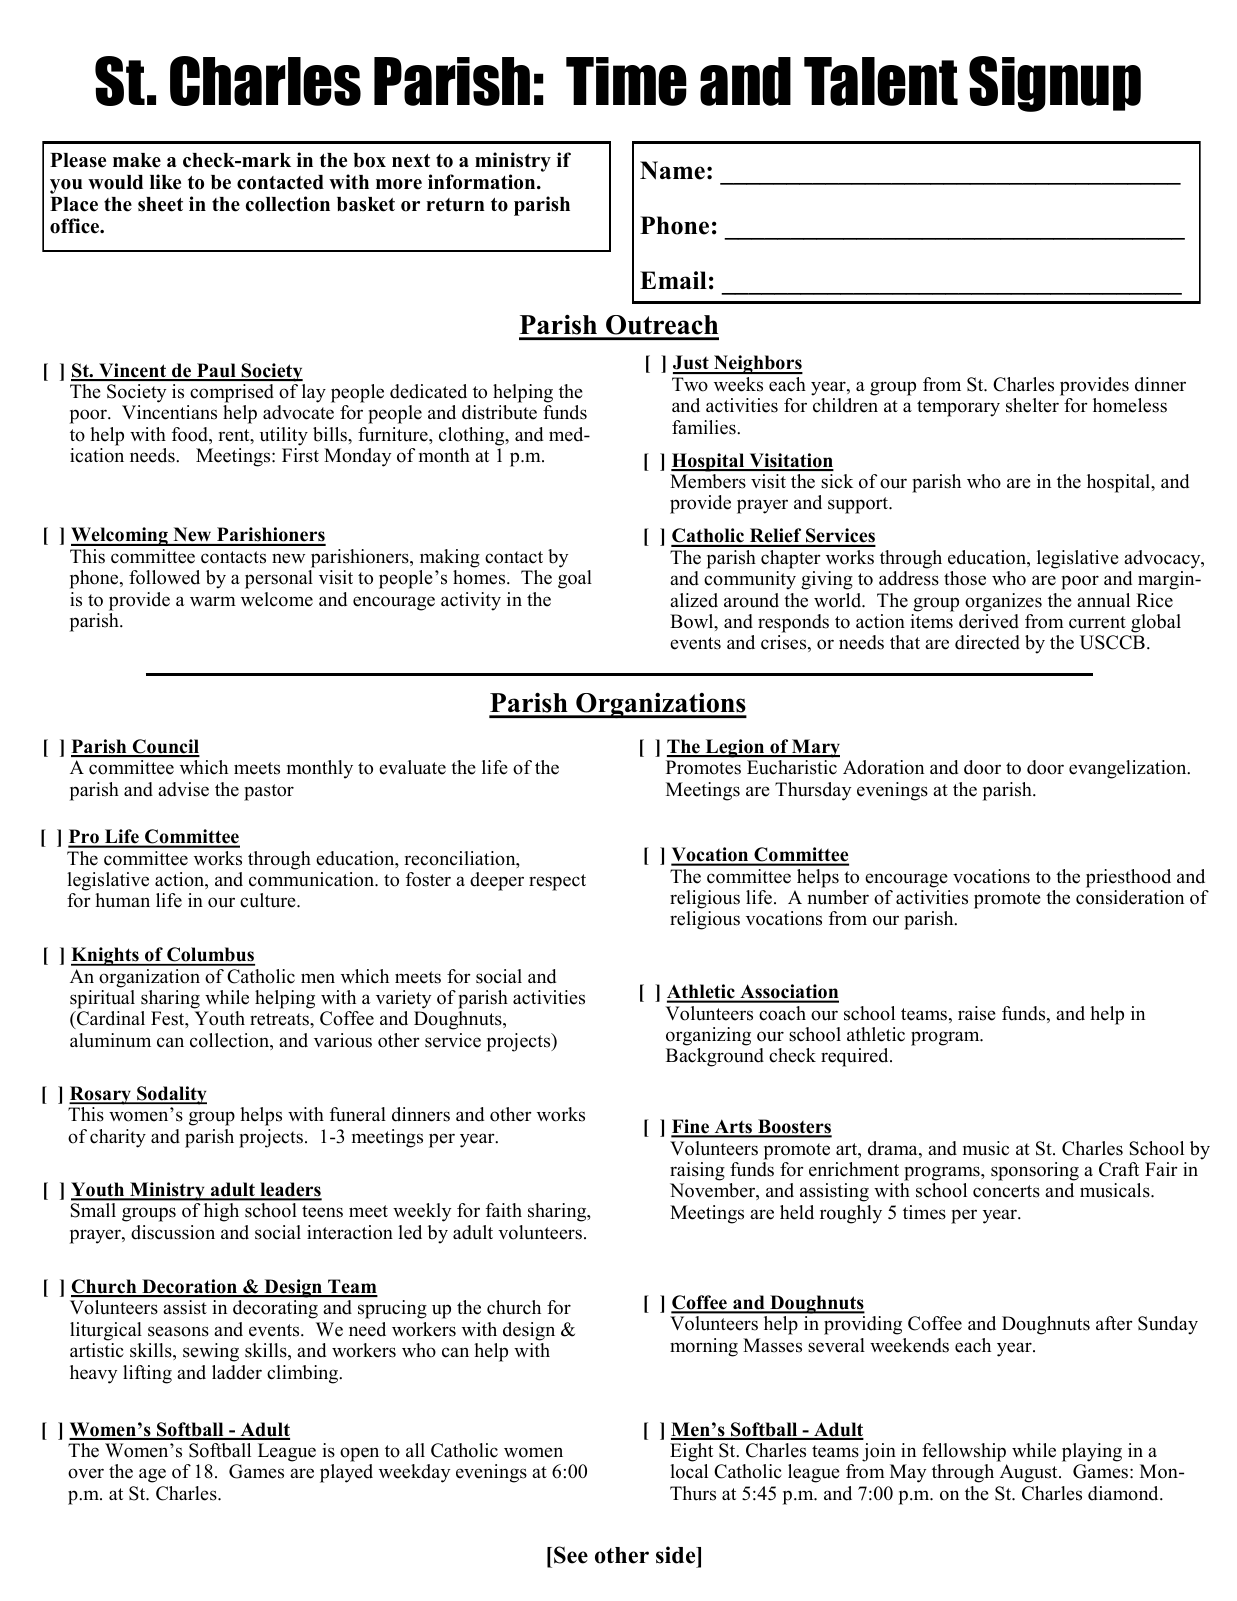 The height and width of the page is (1601, 1237). What do you see at coordinates (672, 170) in the page?
I see `Name` at bounding box center [672, 170].
